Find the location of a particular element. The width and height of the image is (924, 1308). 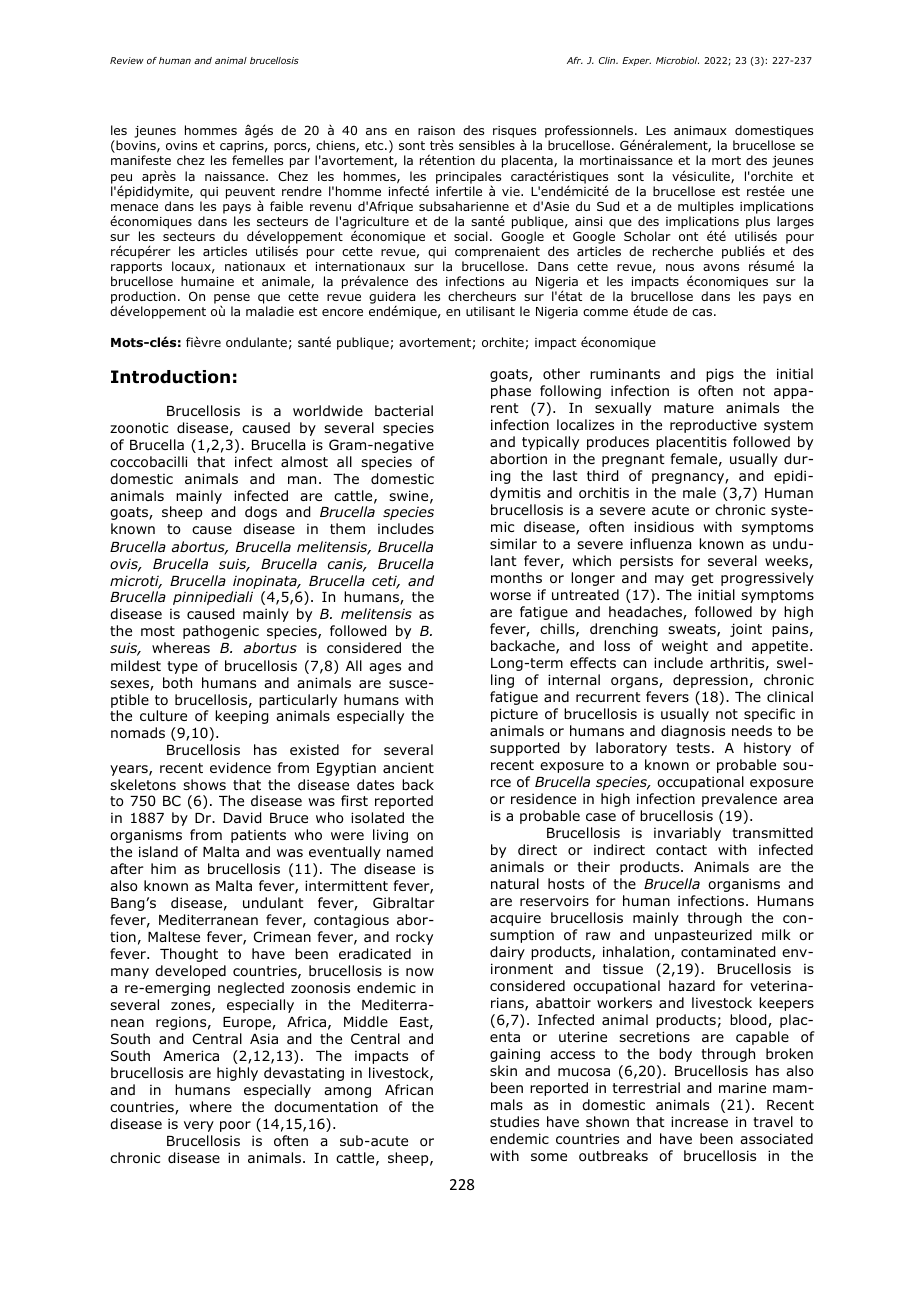

phase is located at coordinates (511, 392).
